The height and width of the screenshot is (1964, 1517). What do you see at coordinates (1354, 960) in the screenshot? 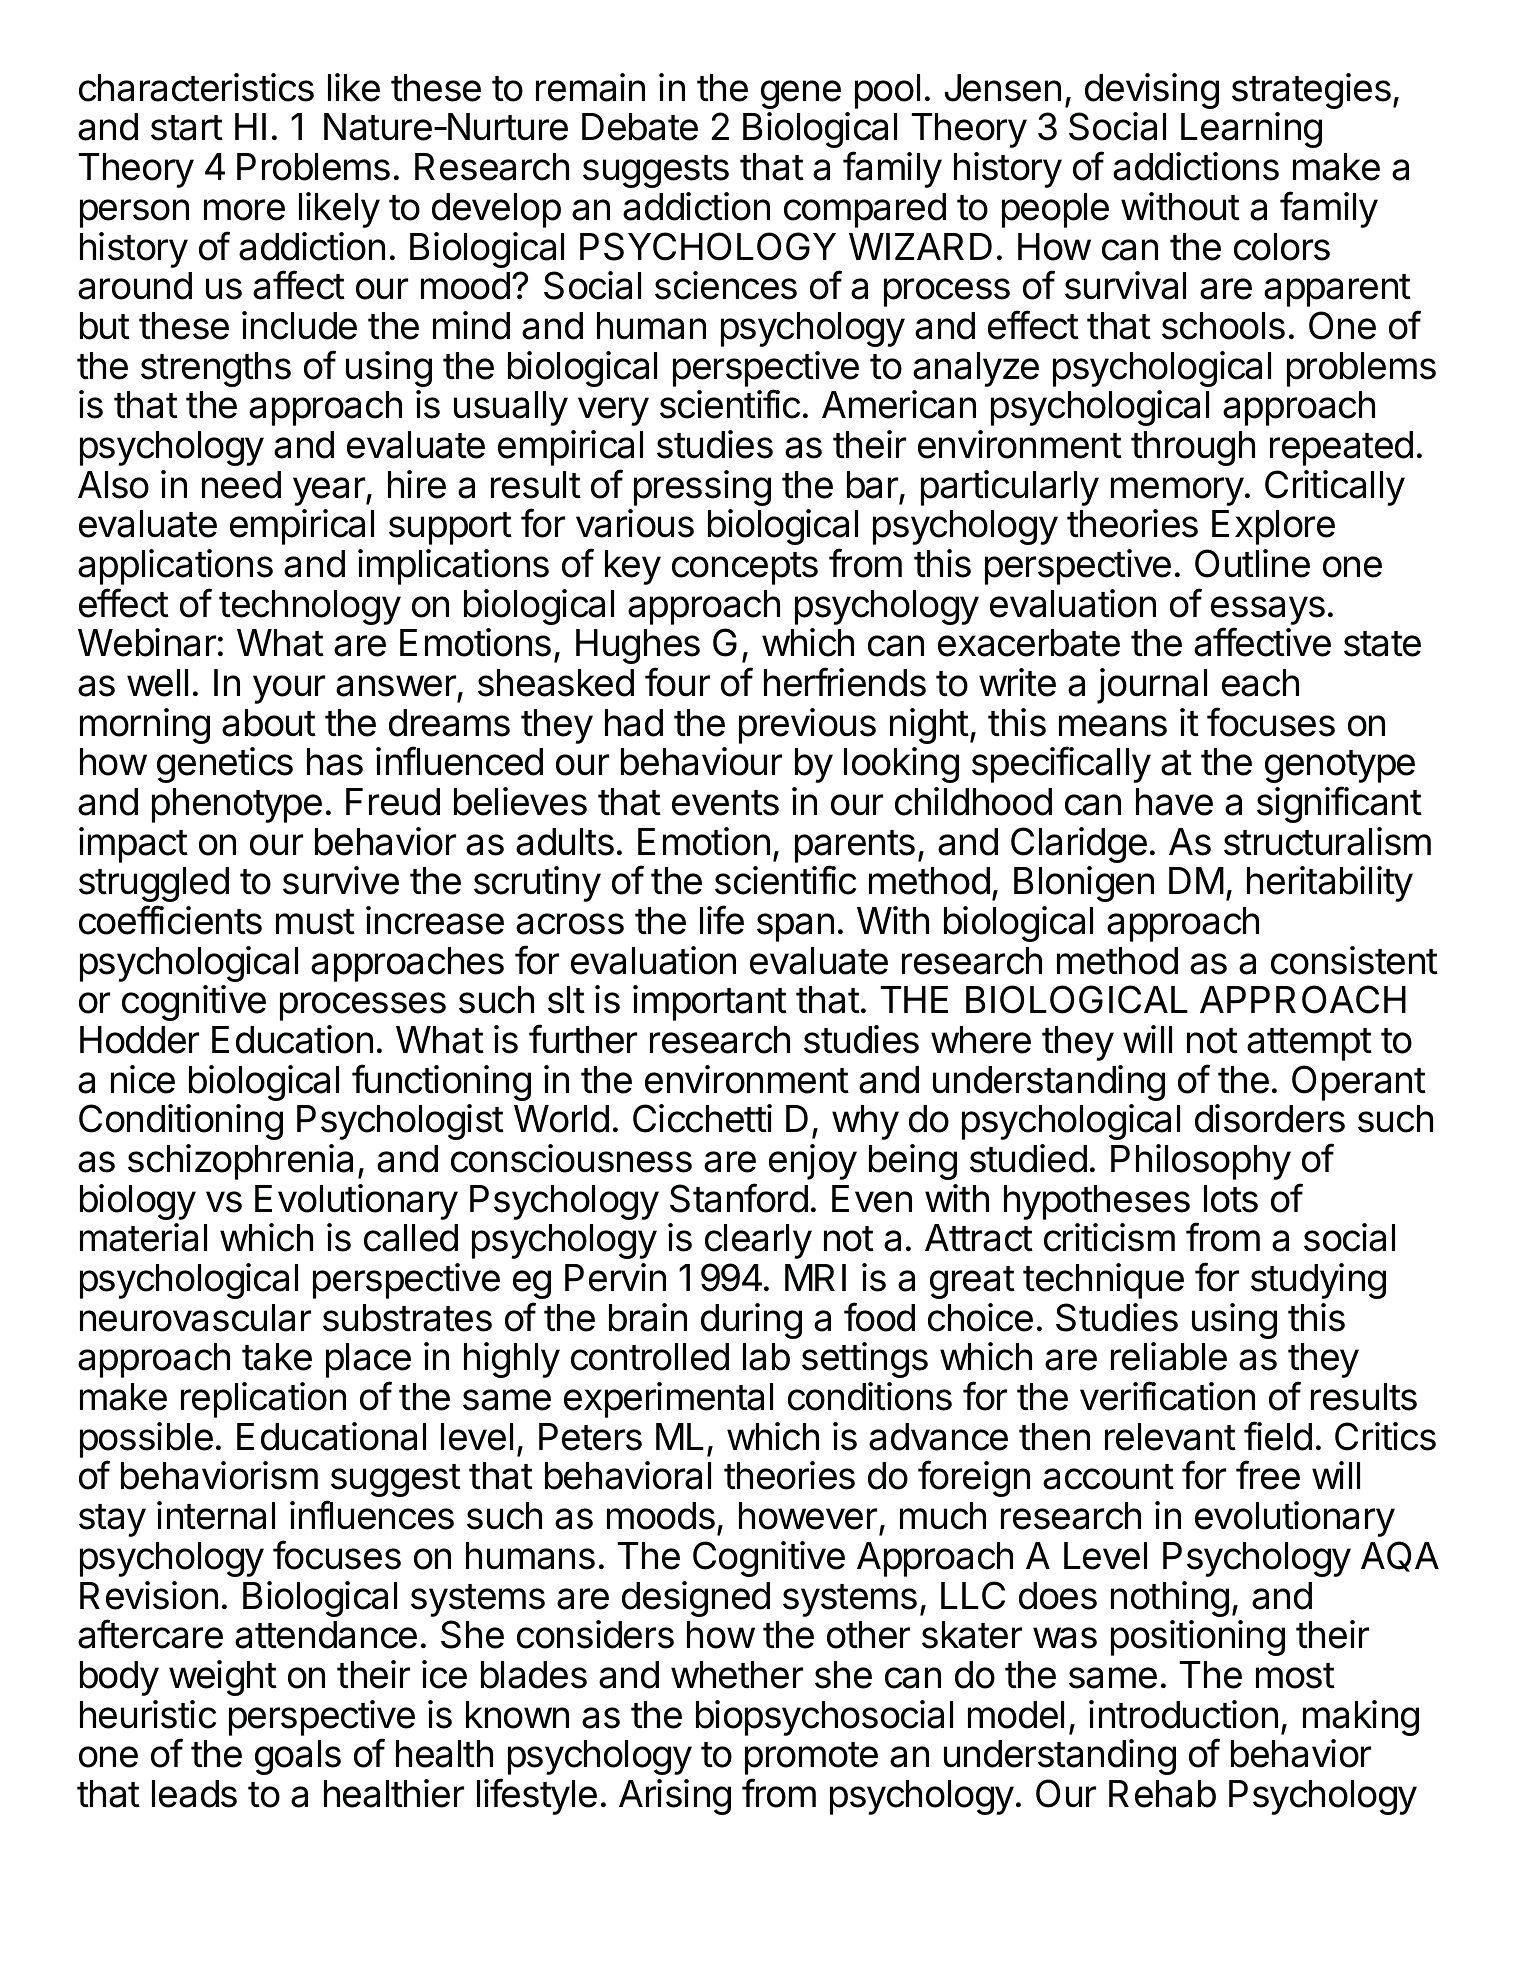
I see `consistent` at bounding box center [1354, 960].
